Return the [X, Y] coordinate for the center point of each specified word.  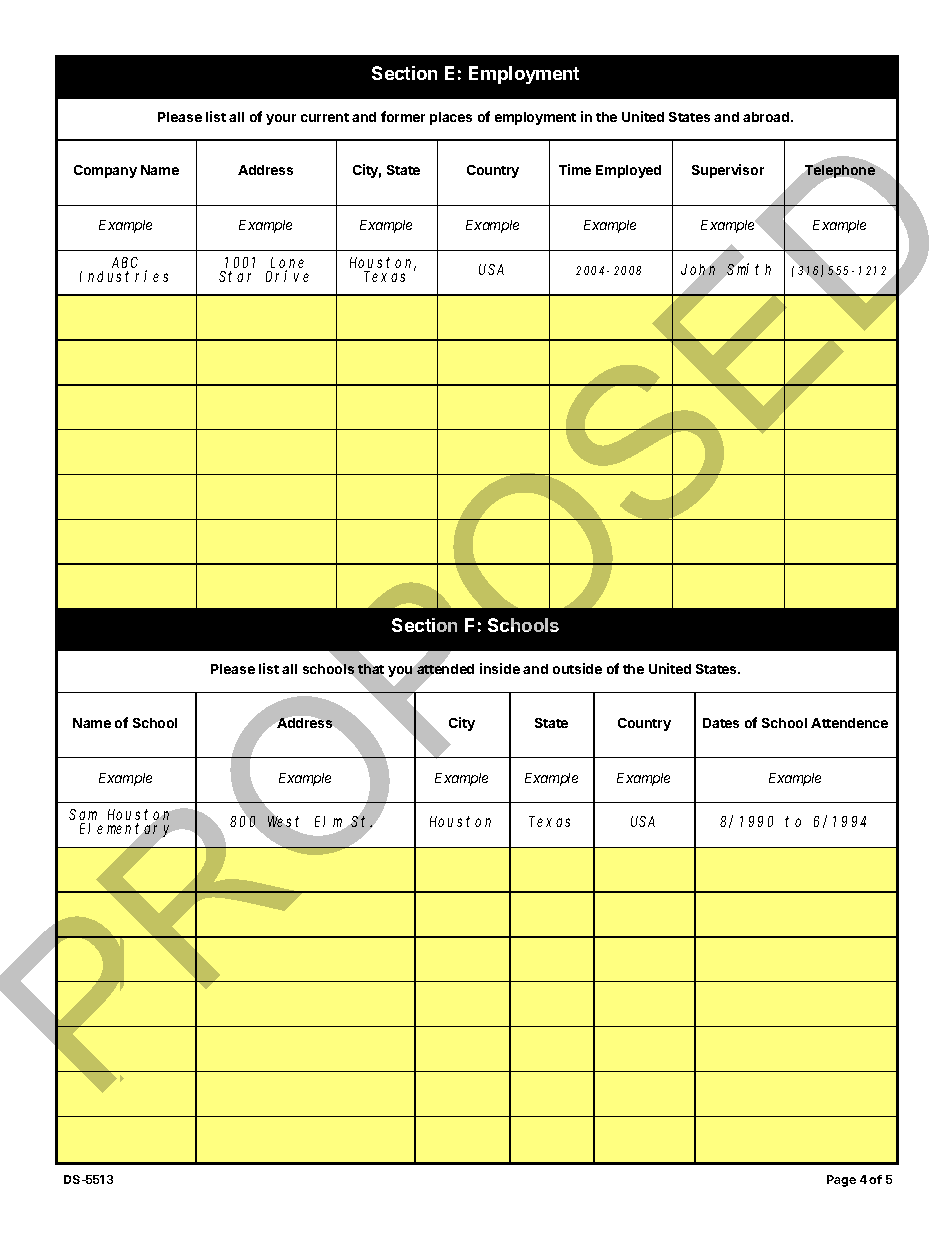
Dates [721, 723]
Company [105, 171]
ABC [125, 264]
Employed [628, 171]
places [451, 118]
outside [577, 668]
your [281, 119]
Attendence [849, 723]
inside [500, 668]
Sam [83, 816]
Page [841, 1181]
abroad [767, 117]
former [403, 116]
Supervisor [728, 171]
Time [575, 169]
